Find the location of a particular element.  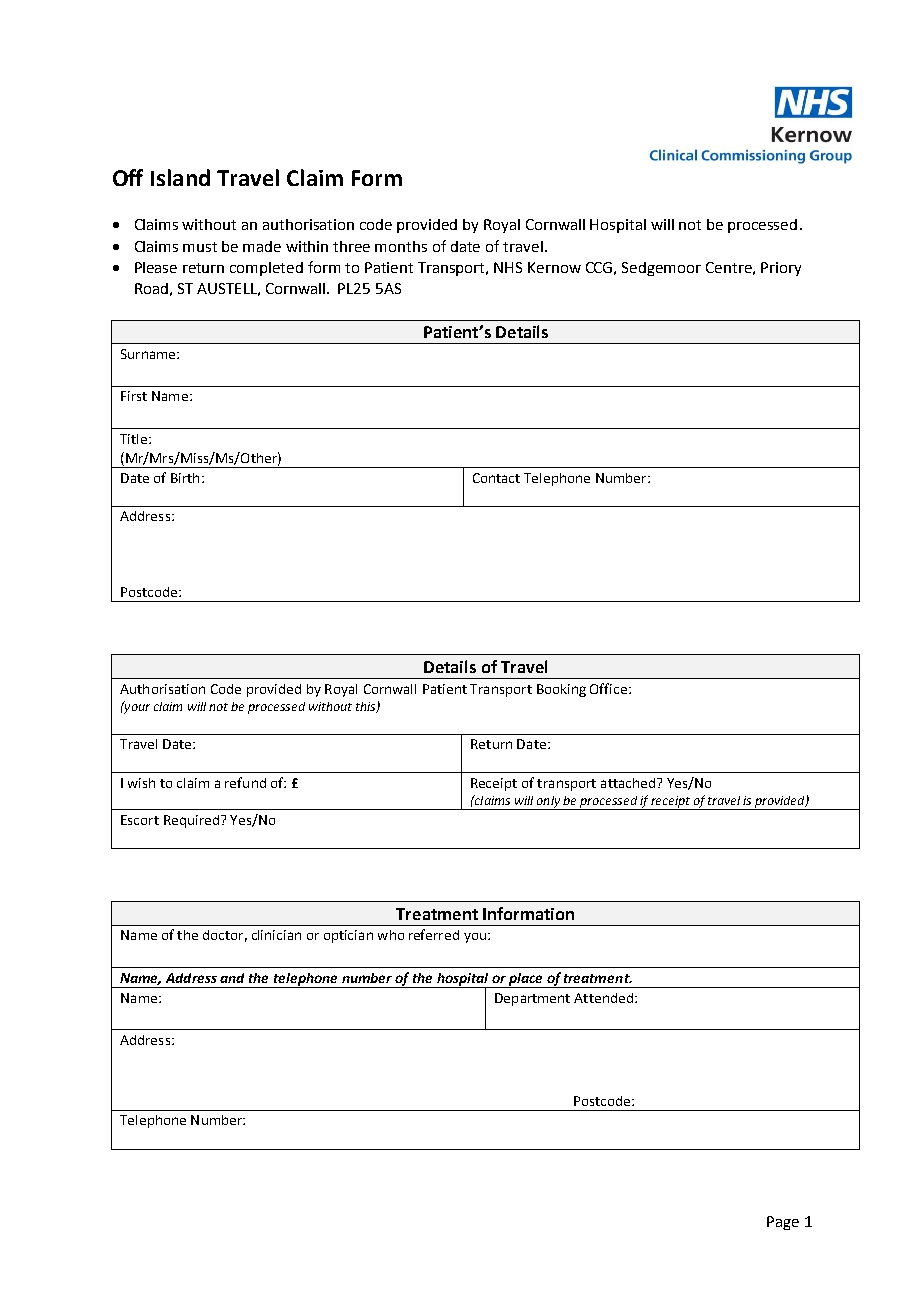

Department is located at coordinates (532, 999).
